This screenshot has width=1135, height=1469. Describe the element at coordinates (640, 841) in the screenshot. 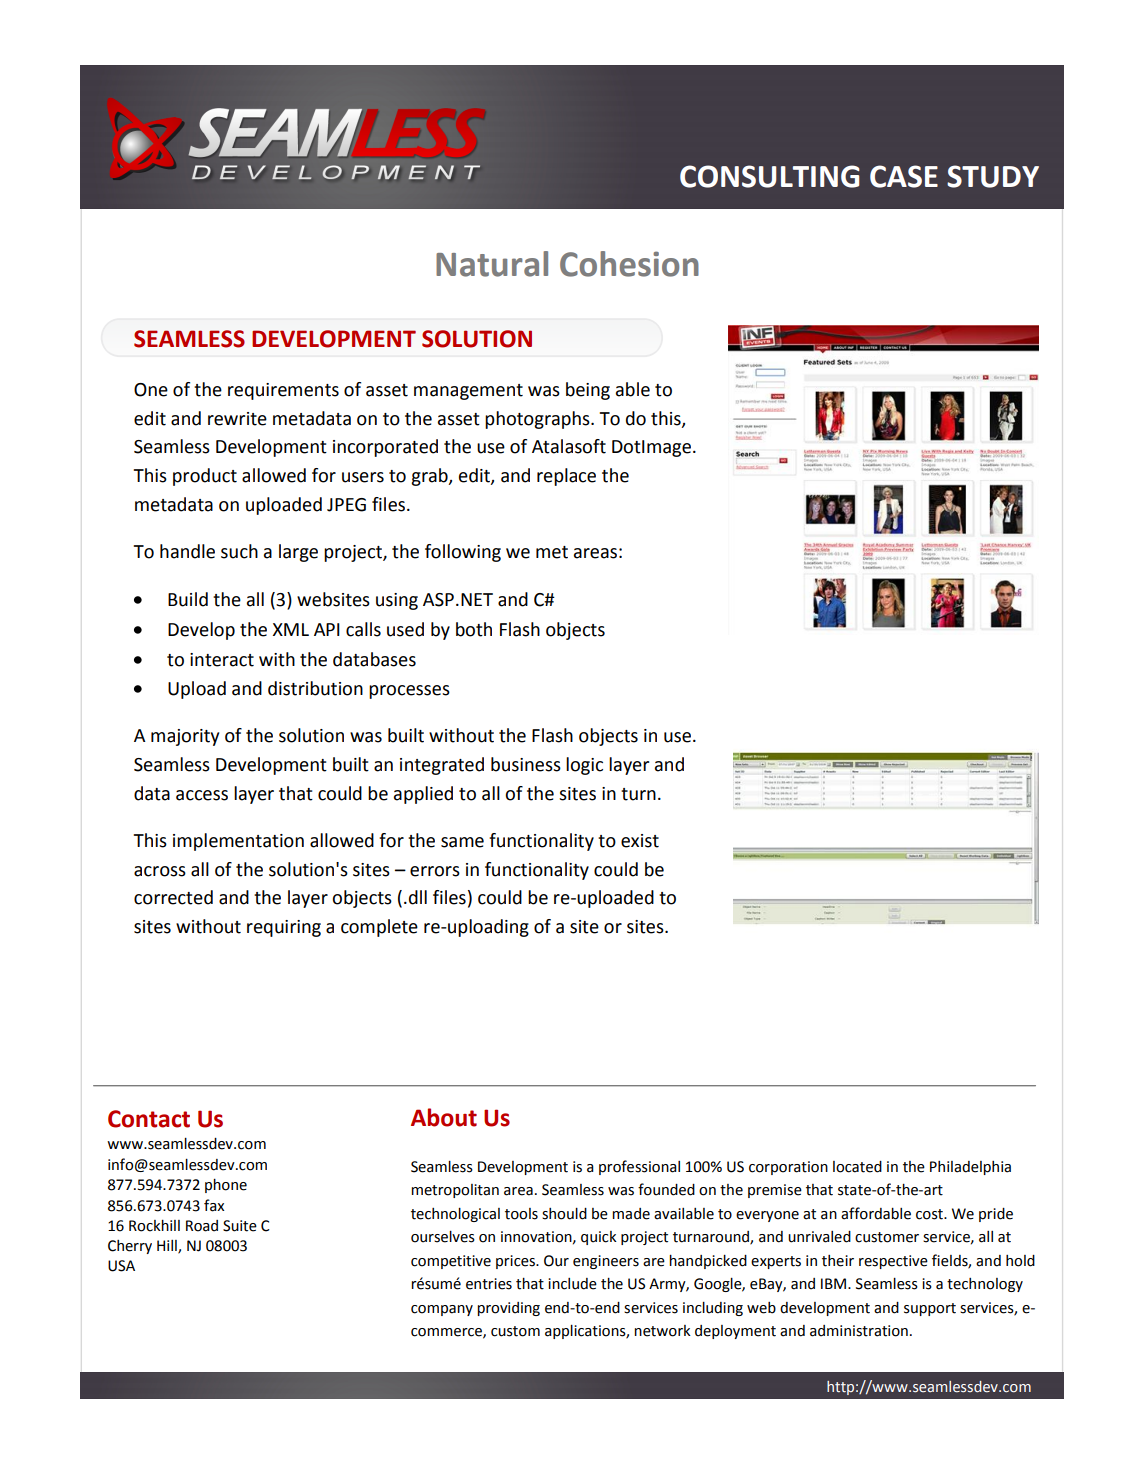

I see `exist` at that location.
